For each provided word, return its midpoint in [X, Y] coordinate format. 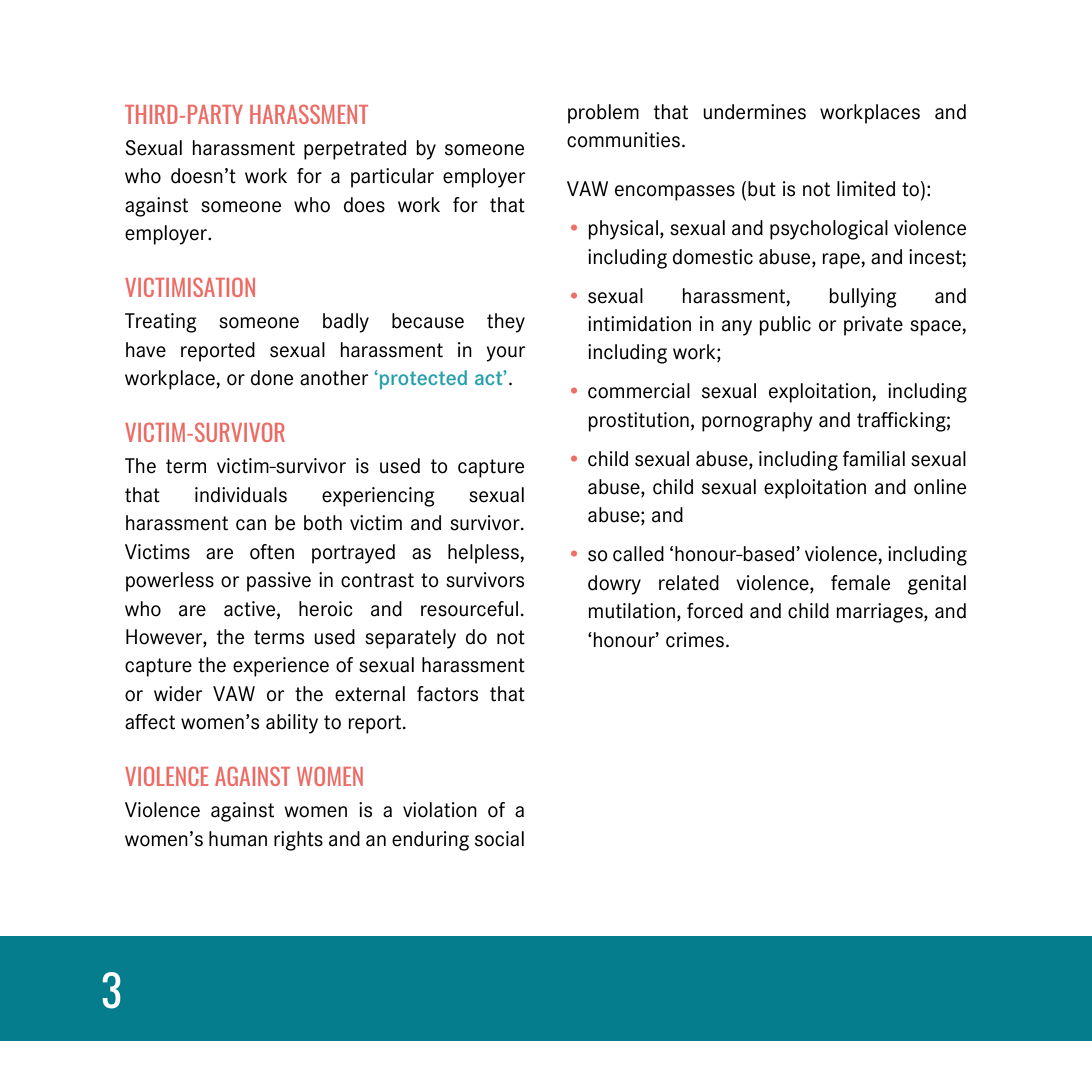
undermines [754, 112]
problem [603, 114]
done [272, 378]
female [860, 583]
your [505, 354]
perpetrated [355, 150]
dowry [614, 585]
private [873, 326]
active [251, 609]
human [238, 839]
